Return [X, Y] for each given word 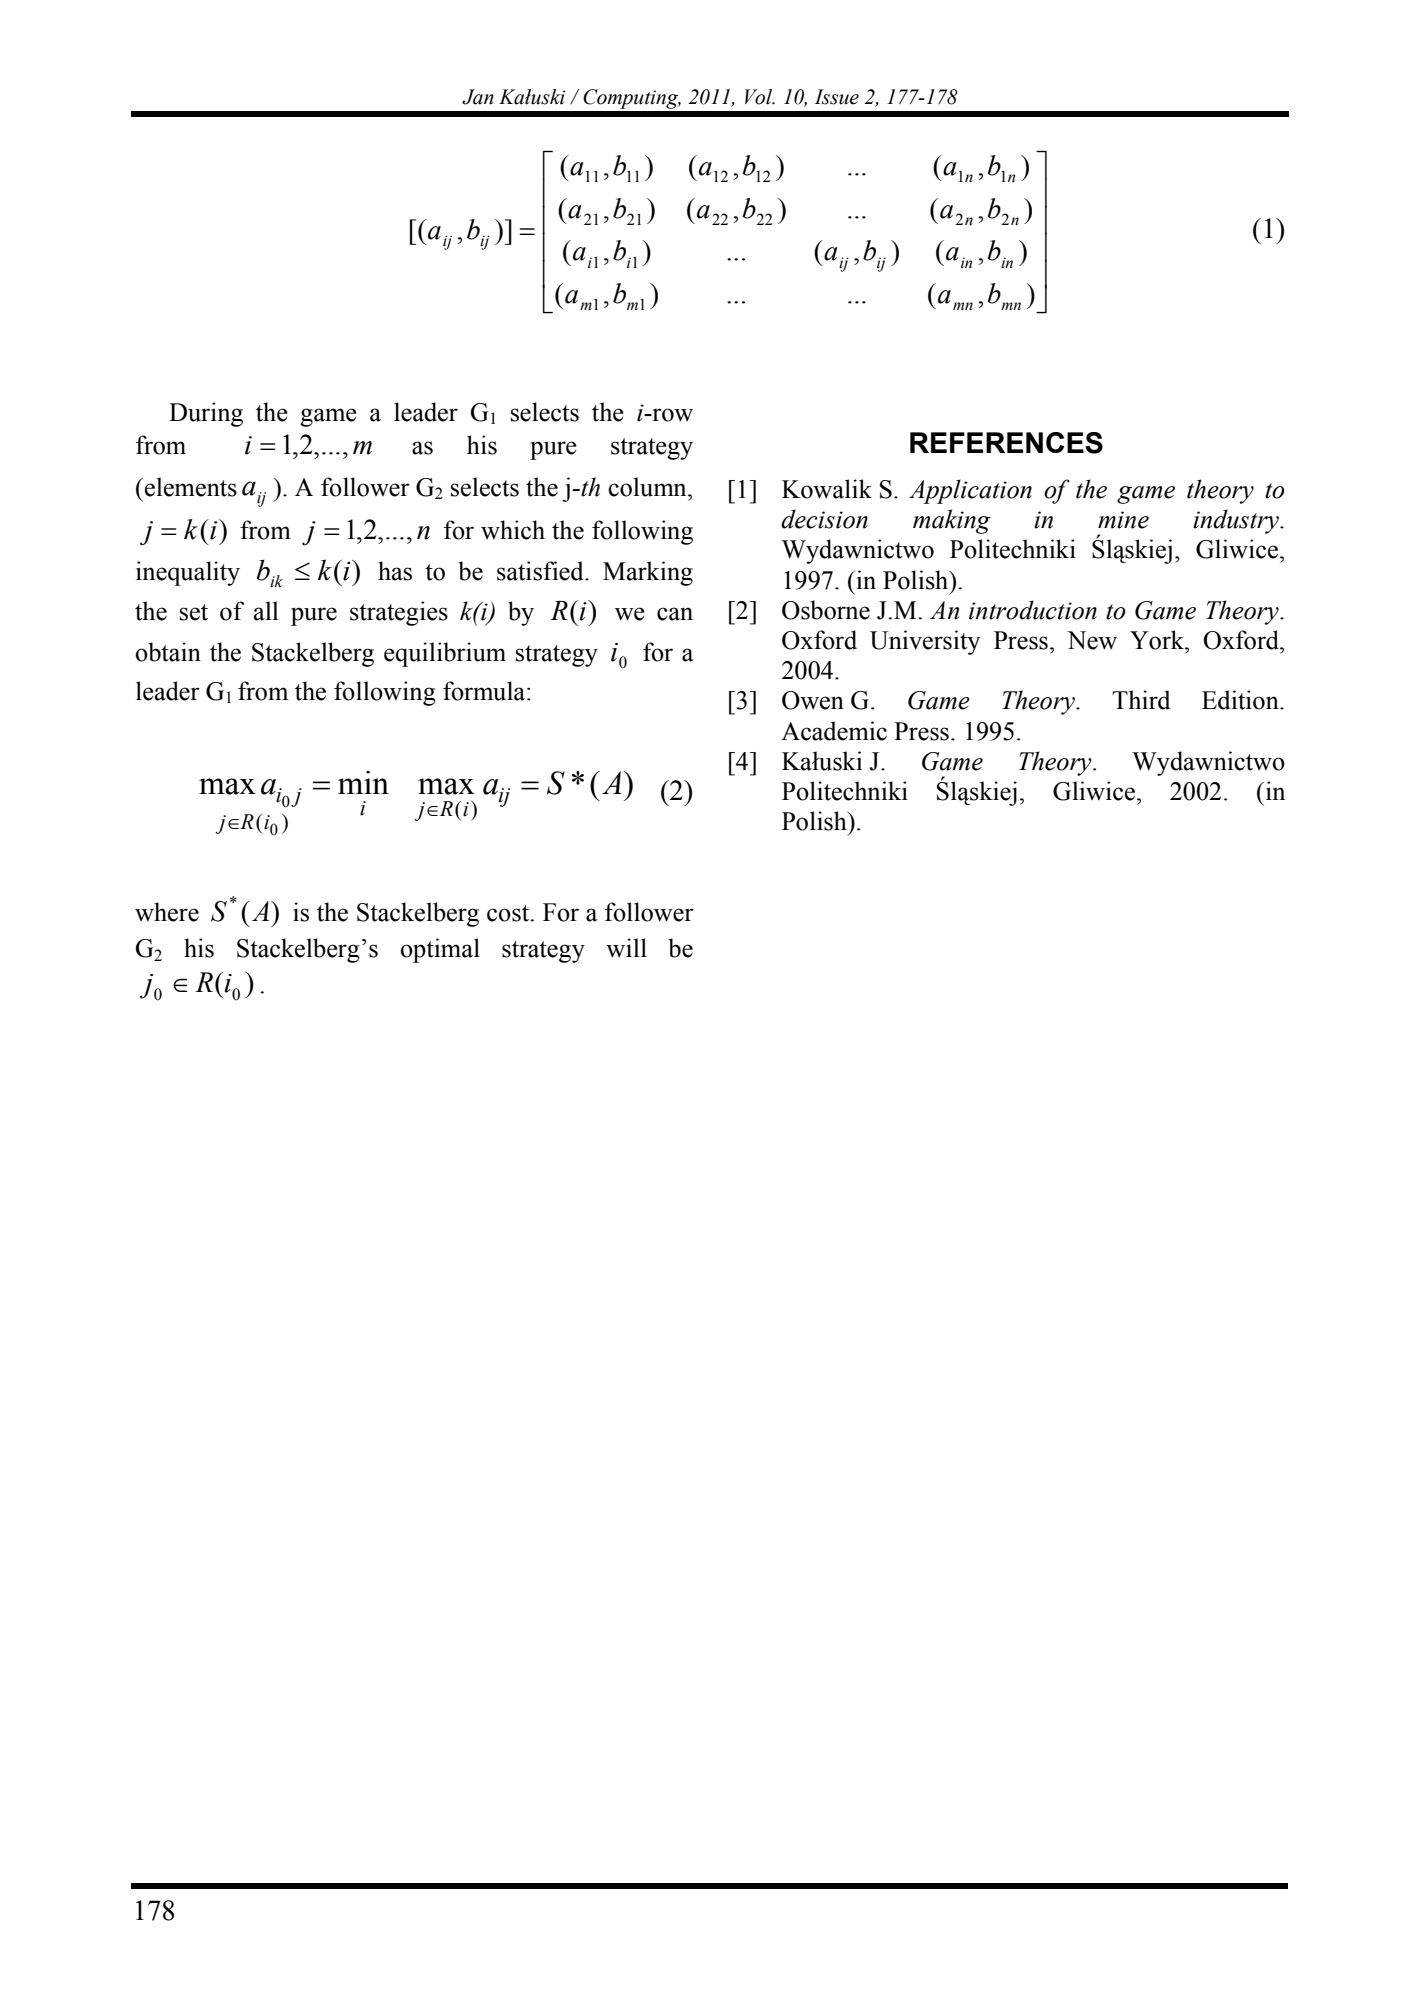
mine [1123, 520]
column [648, 487]
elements [191, 487]
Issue [836, 97]
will [626, 948]
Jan [478, 97]
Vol [760, 97]
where [167, 912]
